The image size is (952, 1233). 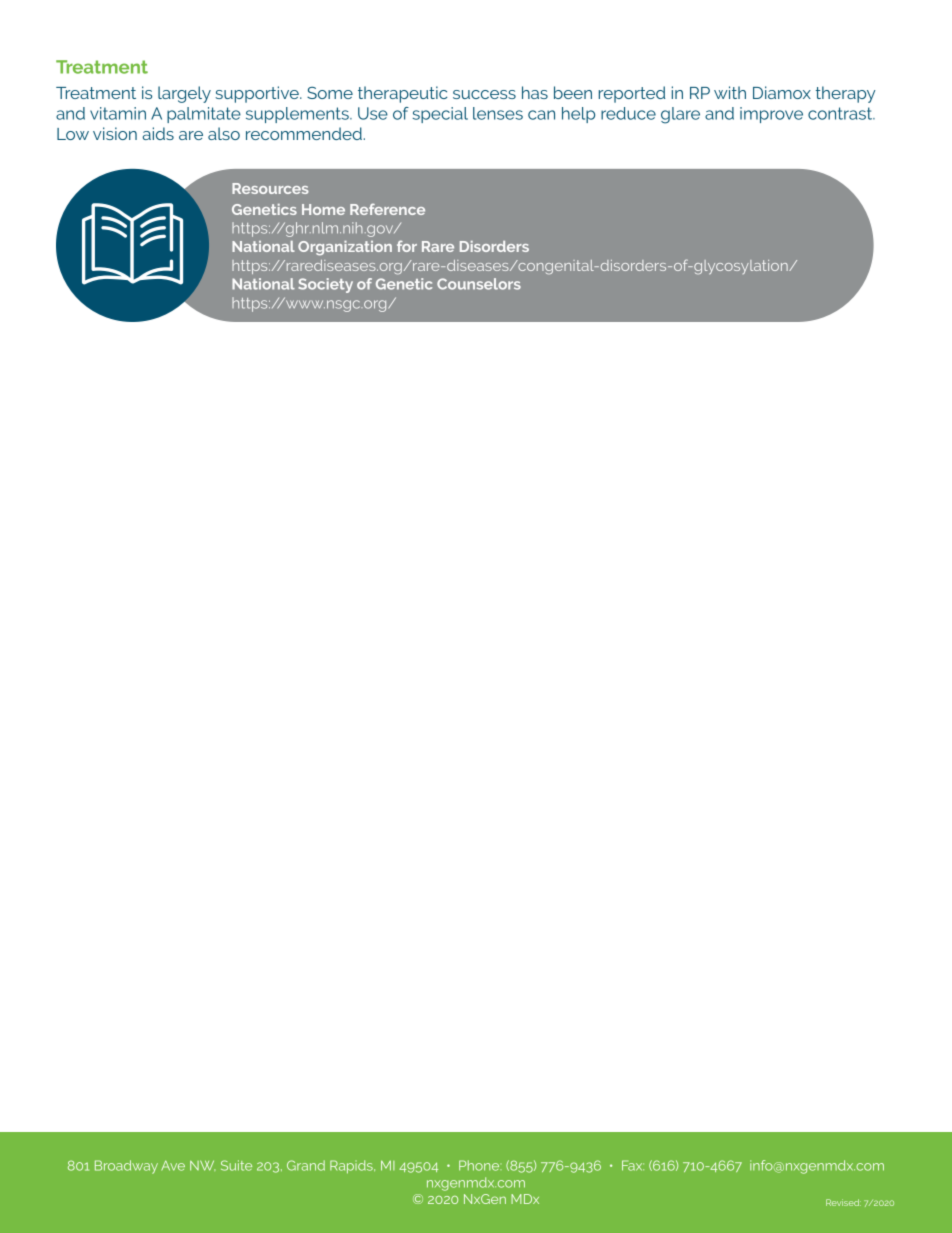 I want to click on Phone, so click(x=480, y=1165).
